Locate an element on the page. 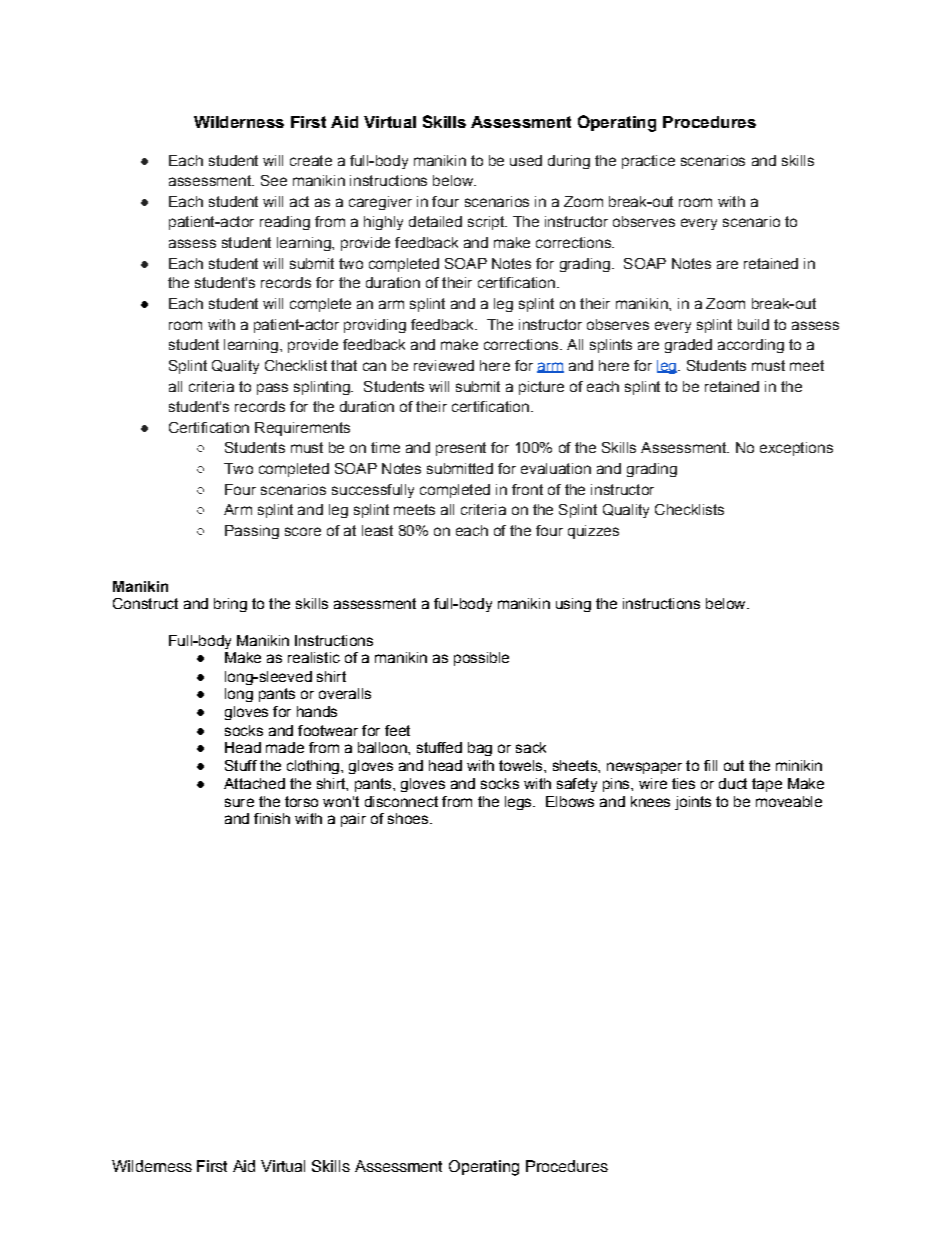 The width and height of the document is (952, 1233). used is located at coordinates (526, 160).
